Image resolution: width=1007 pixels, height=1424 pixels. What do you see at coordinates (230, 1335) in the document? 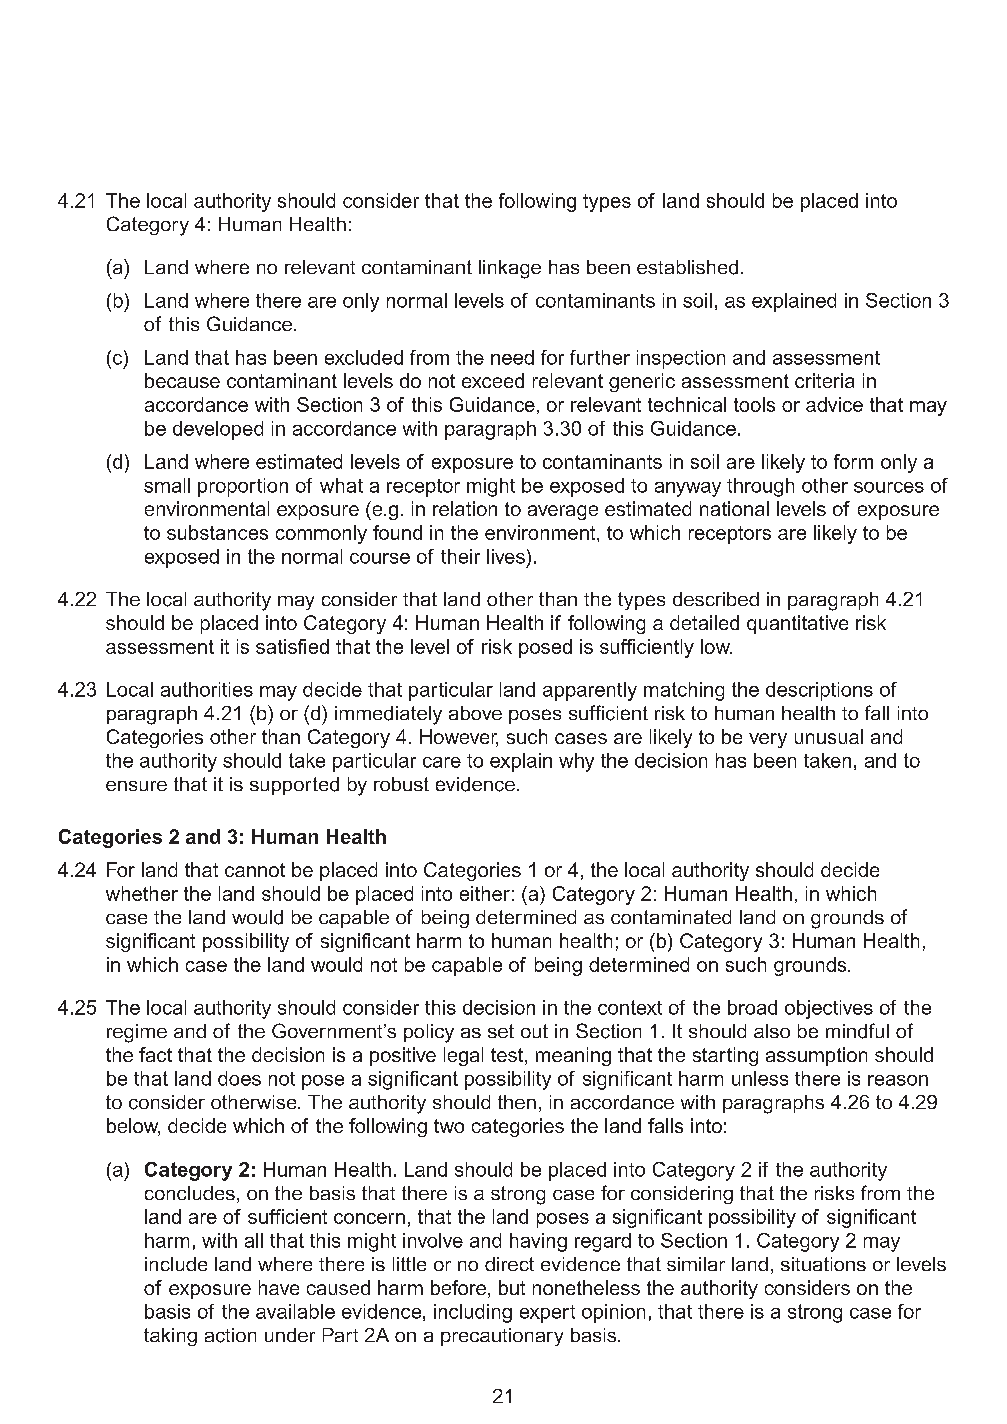
I see `action` at bounding box center [230, 1335].
